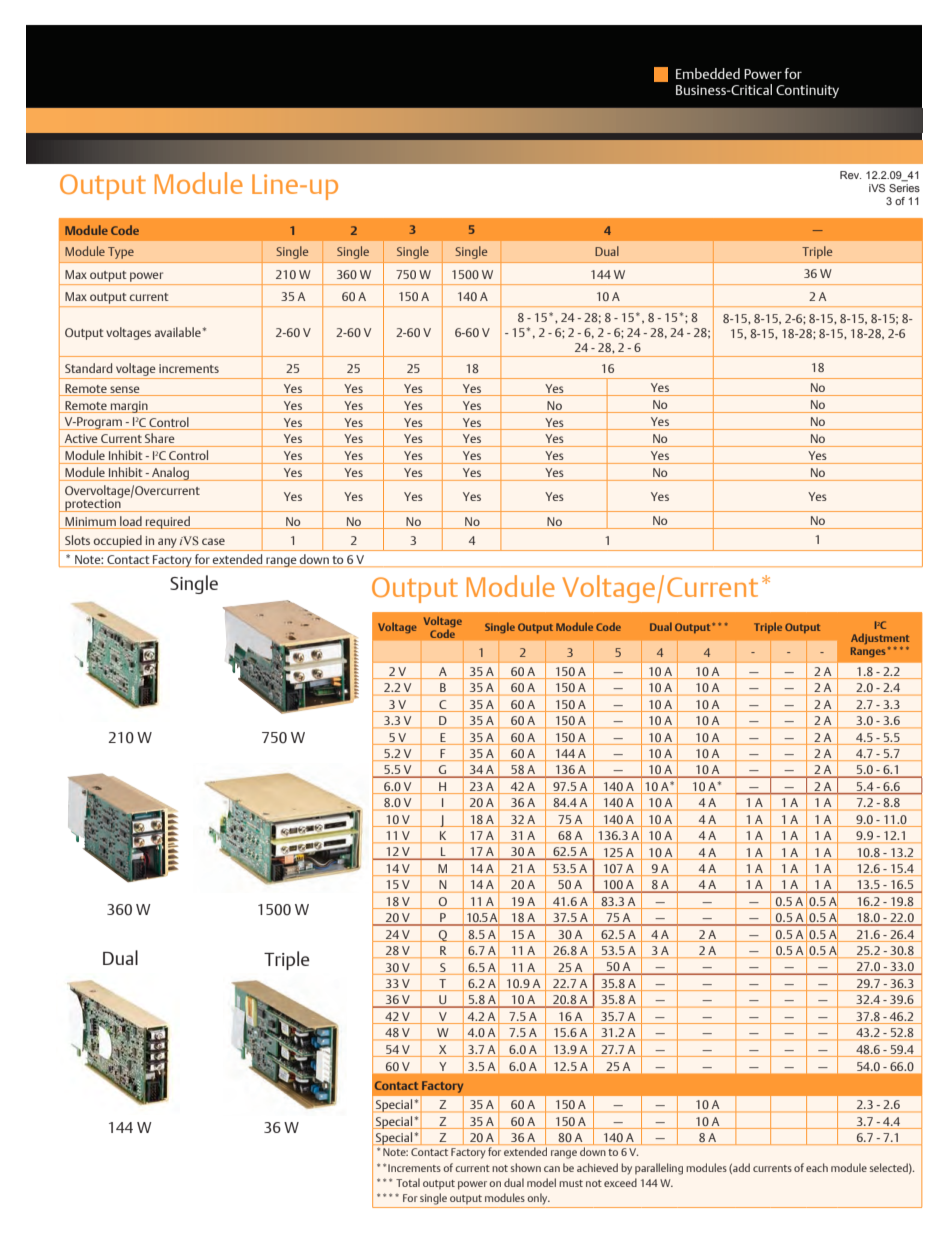  Describe the element at coordinates (807, 91) in the image. I see `Continuity` at that location.
